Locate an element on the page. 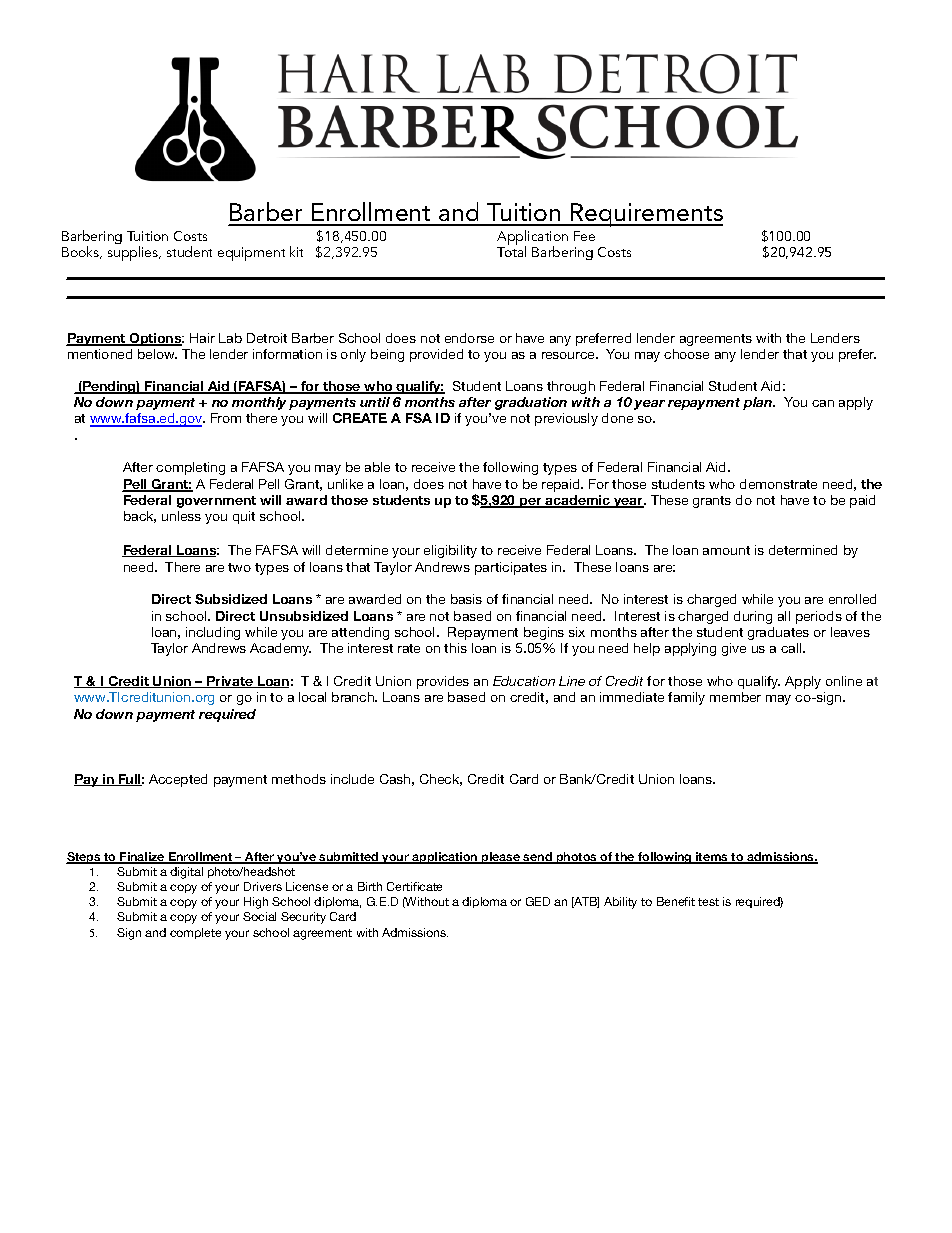 The width and height of the document is (952, 1233). graduation is located at coordinates (531, 403).
